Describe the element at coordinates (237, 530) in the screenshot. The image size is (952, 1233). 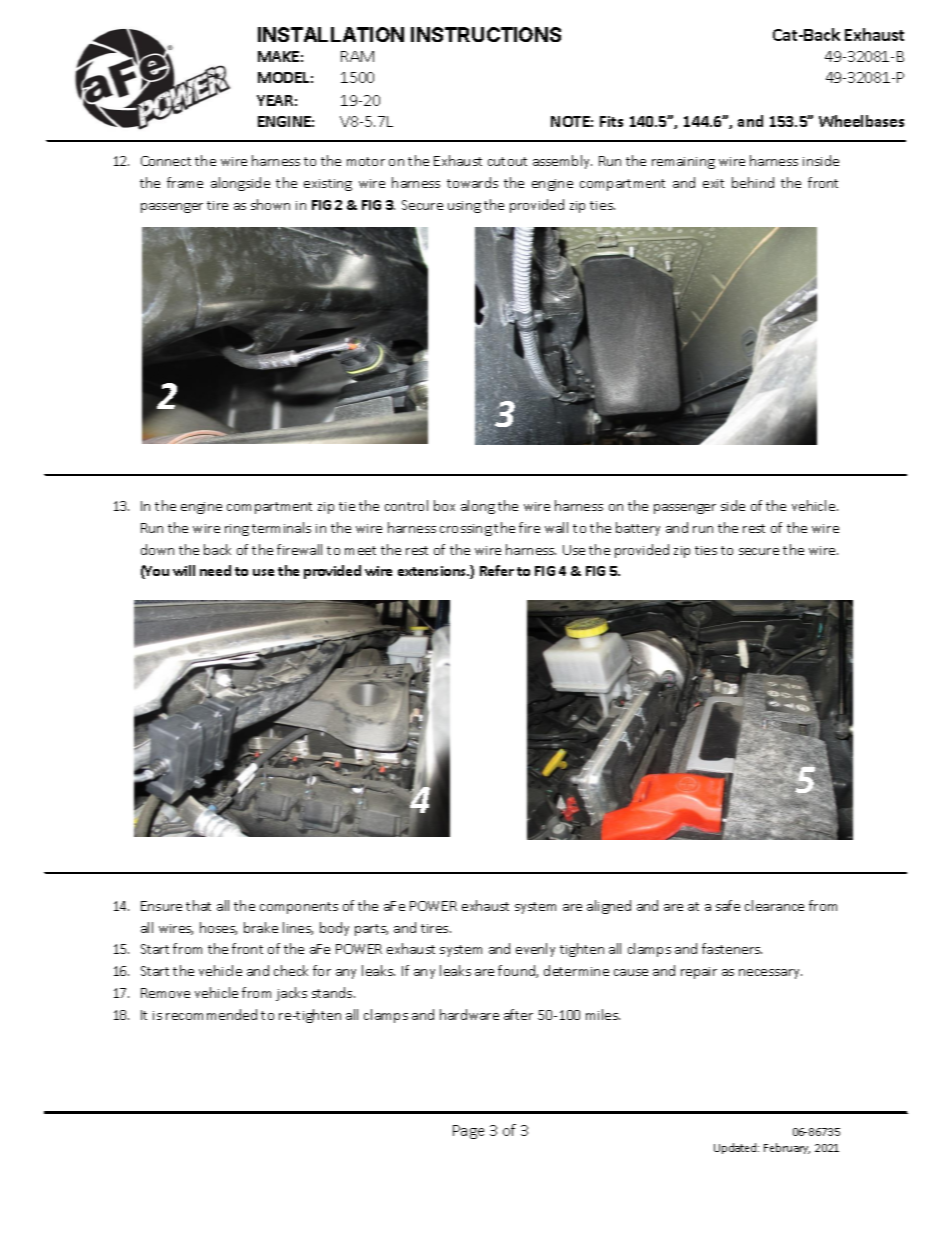
I see `ring` at that location.
